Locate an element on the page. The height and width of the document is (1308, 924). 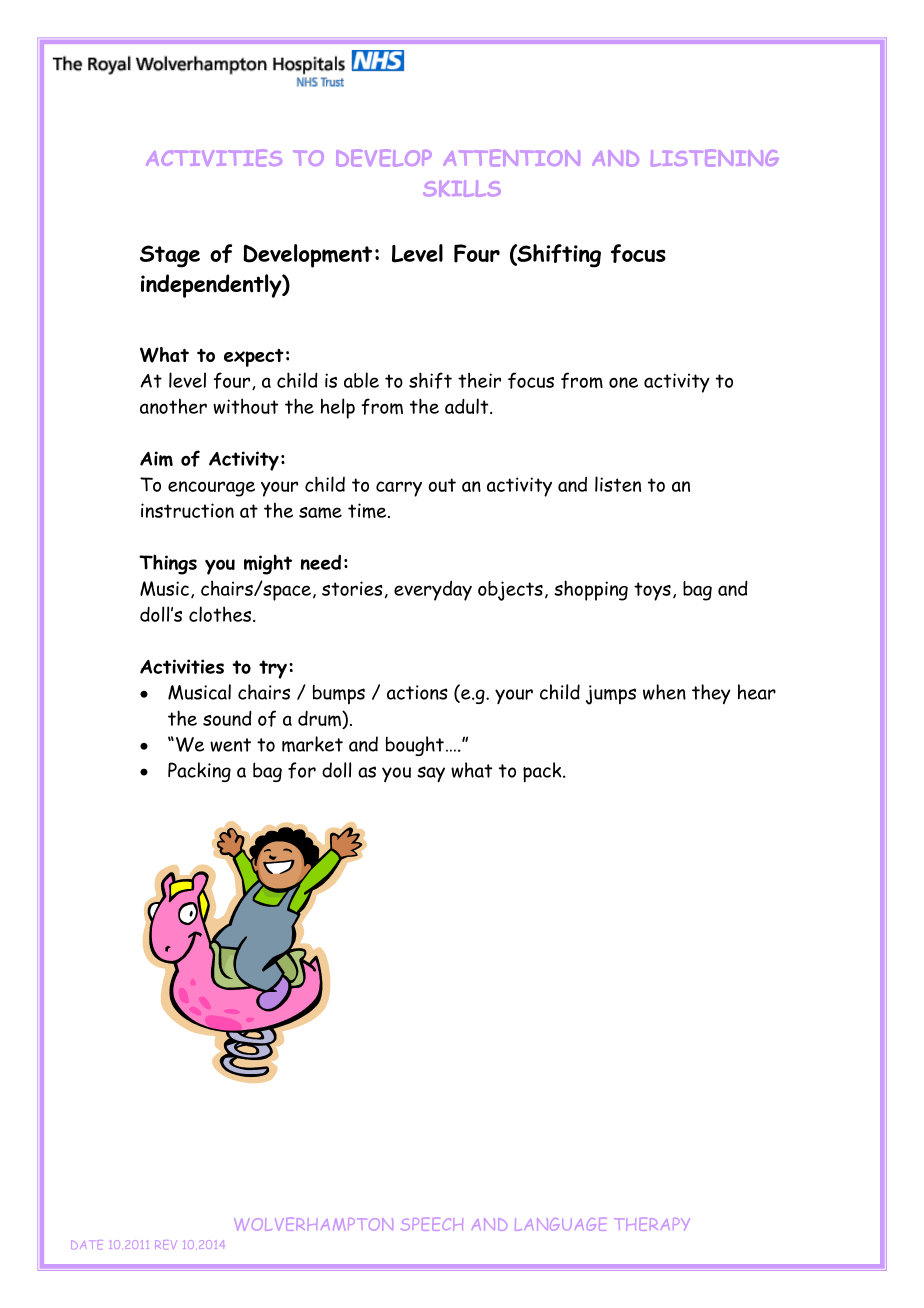
for is located at coordinates (302, 770).
